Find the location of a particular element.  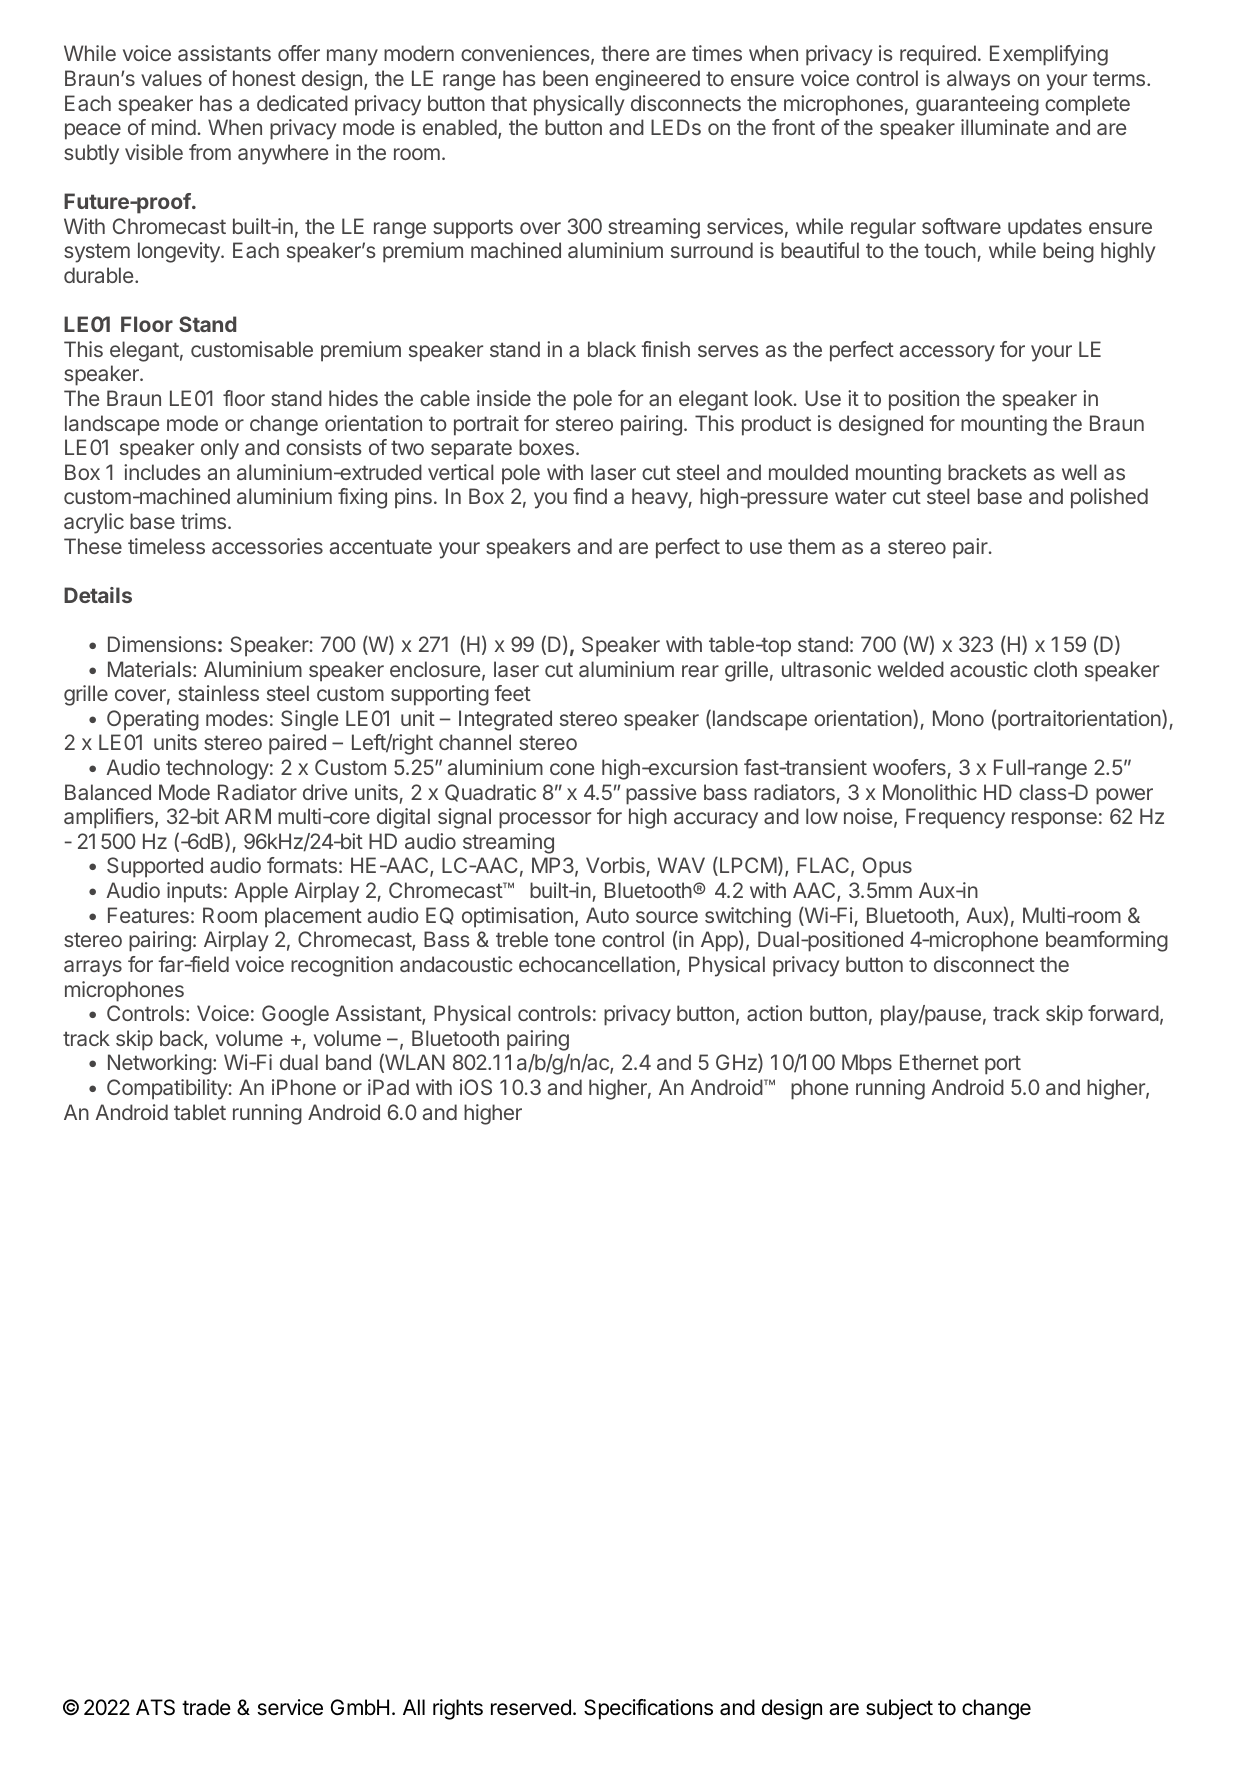

Ethernet is located at coordinates (939, 1062).
